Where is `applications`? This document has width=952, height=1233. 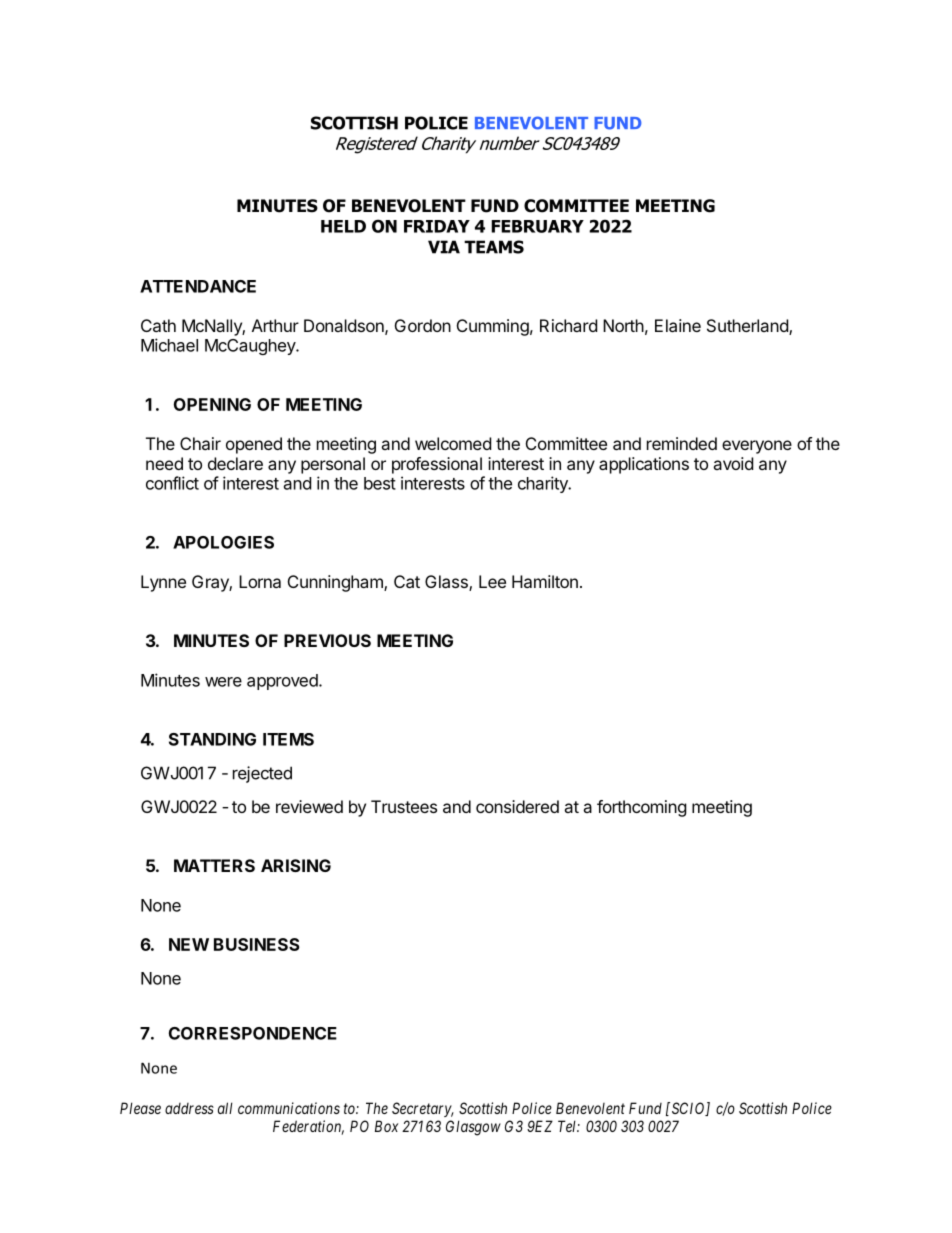 applications is located at coordinates (644, 465).
